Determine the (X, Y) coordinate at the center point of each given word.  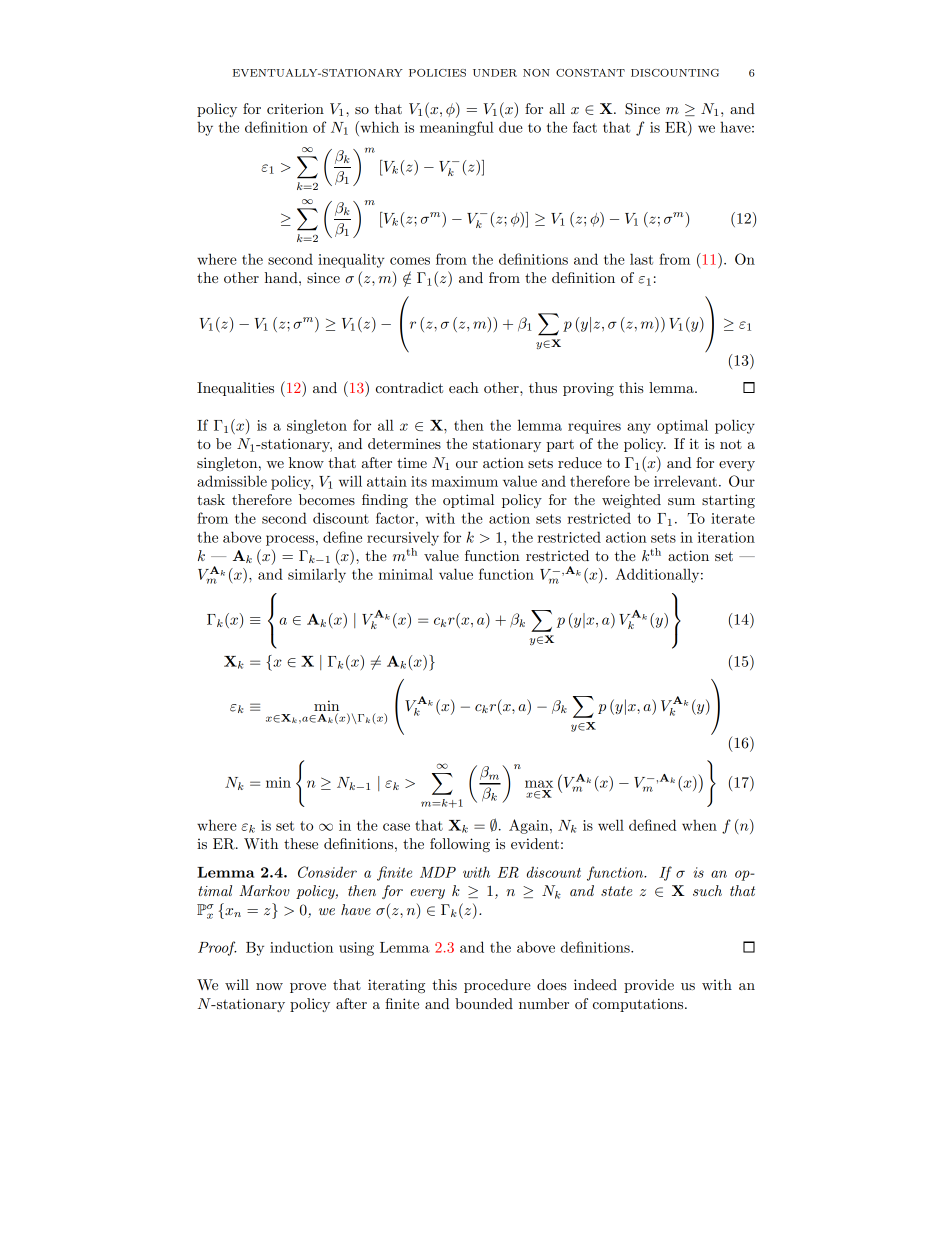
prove (308, 988)
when (699, 825)
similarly (317, 575)
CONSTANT (590, 73)
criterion (295, 108)
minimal (406, 574)
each (464, 387)
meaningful (457, 128)
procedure (497, 986)
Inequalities (235, 389)
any (639, 428)
